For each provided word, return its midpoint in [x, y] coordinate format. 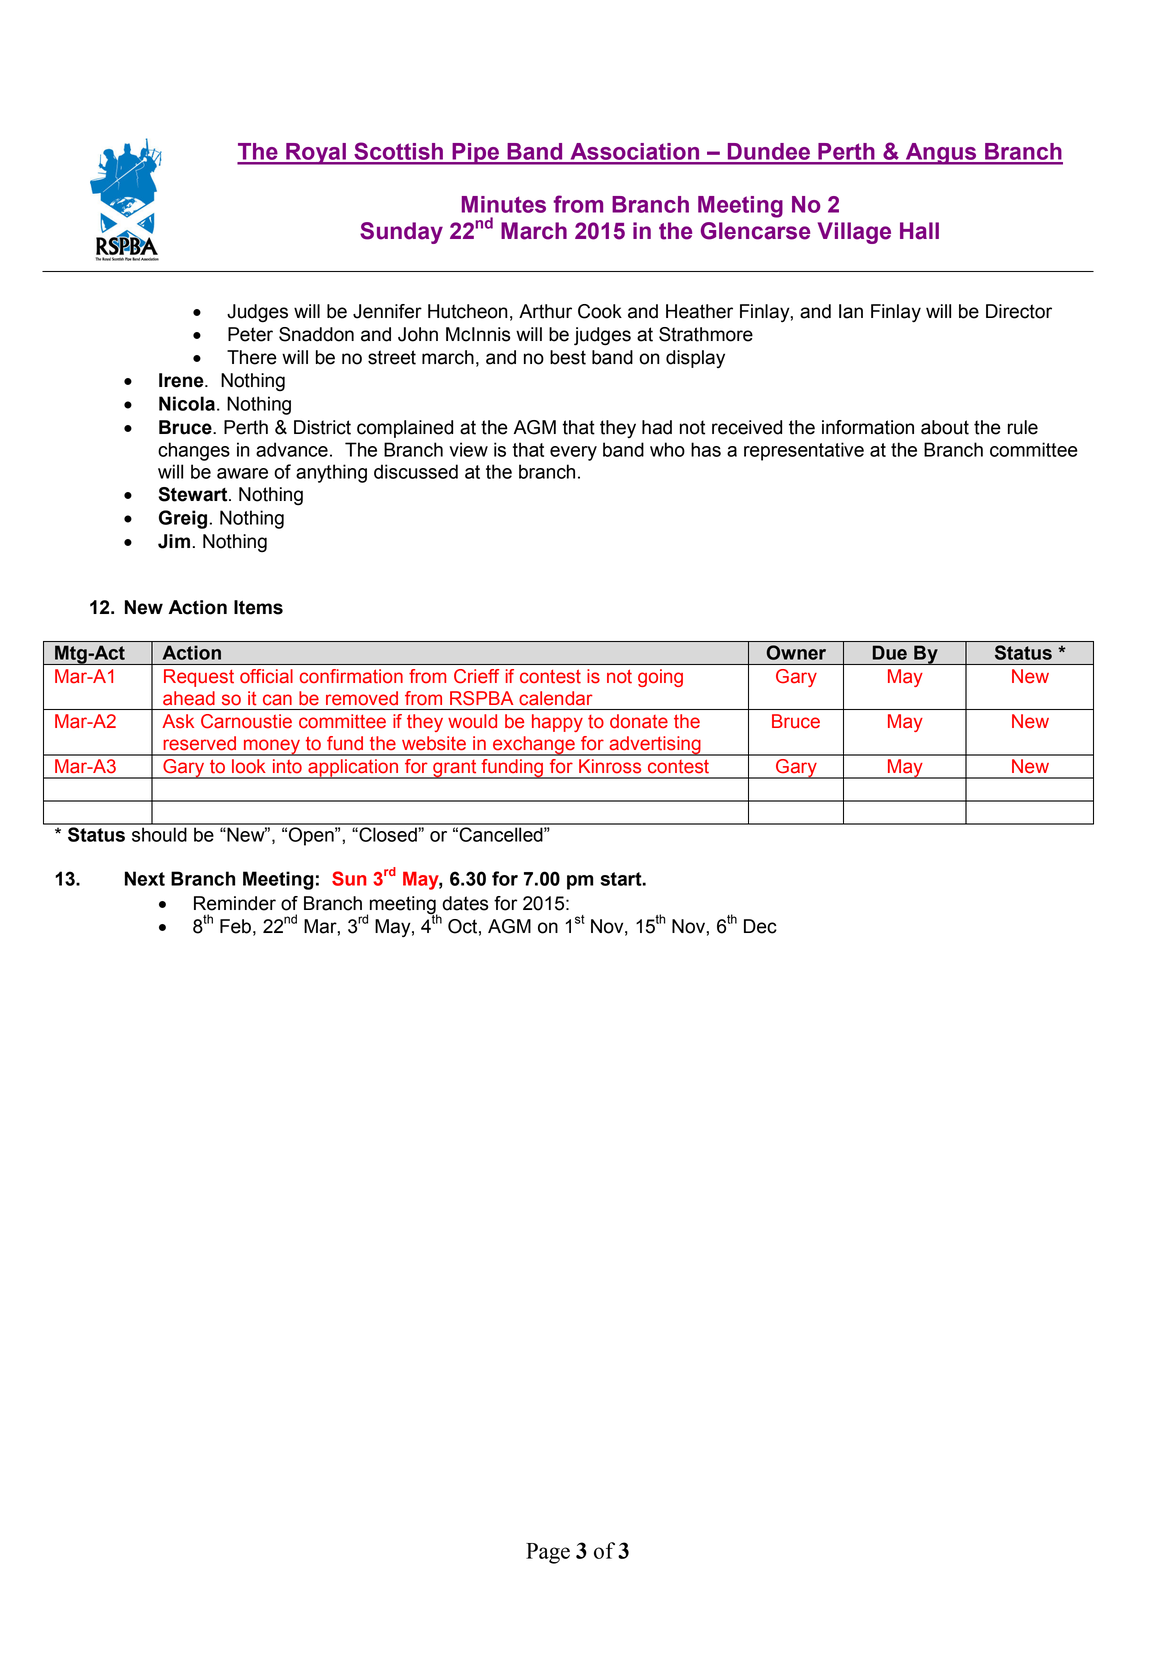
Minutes [504, 204]
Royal [316, 154]
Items [258, 607]
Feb [235, 926]
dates [465, 903]
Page [548, 1553]
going [660, 678]
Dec [760, 926]
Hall [919, 231]
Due [890, 653]
